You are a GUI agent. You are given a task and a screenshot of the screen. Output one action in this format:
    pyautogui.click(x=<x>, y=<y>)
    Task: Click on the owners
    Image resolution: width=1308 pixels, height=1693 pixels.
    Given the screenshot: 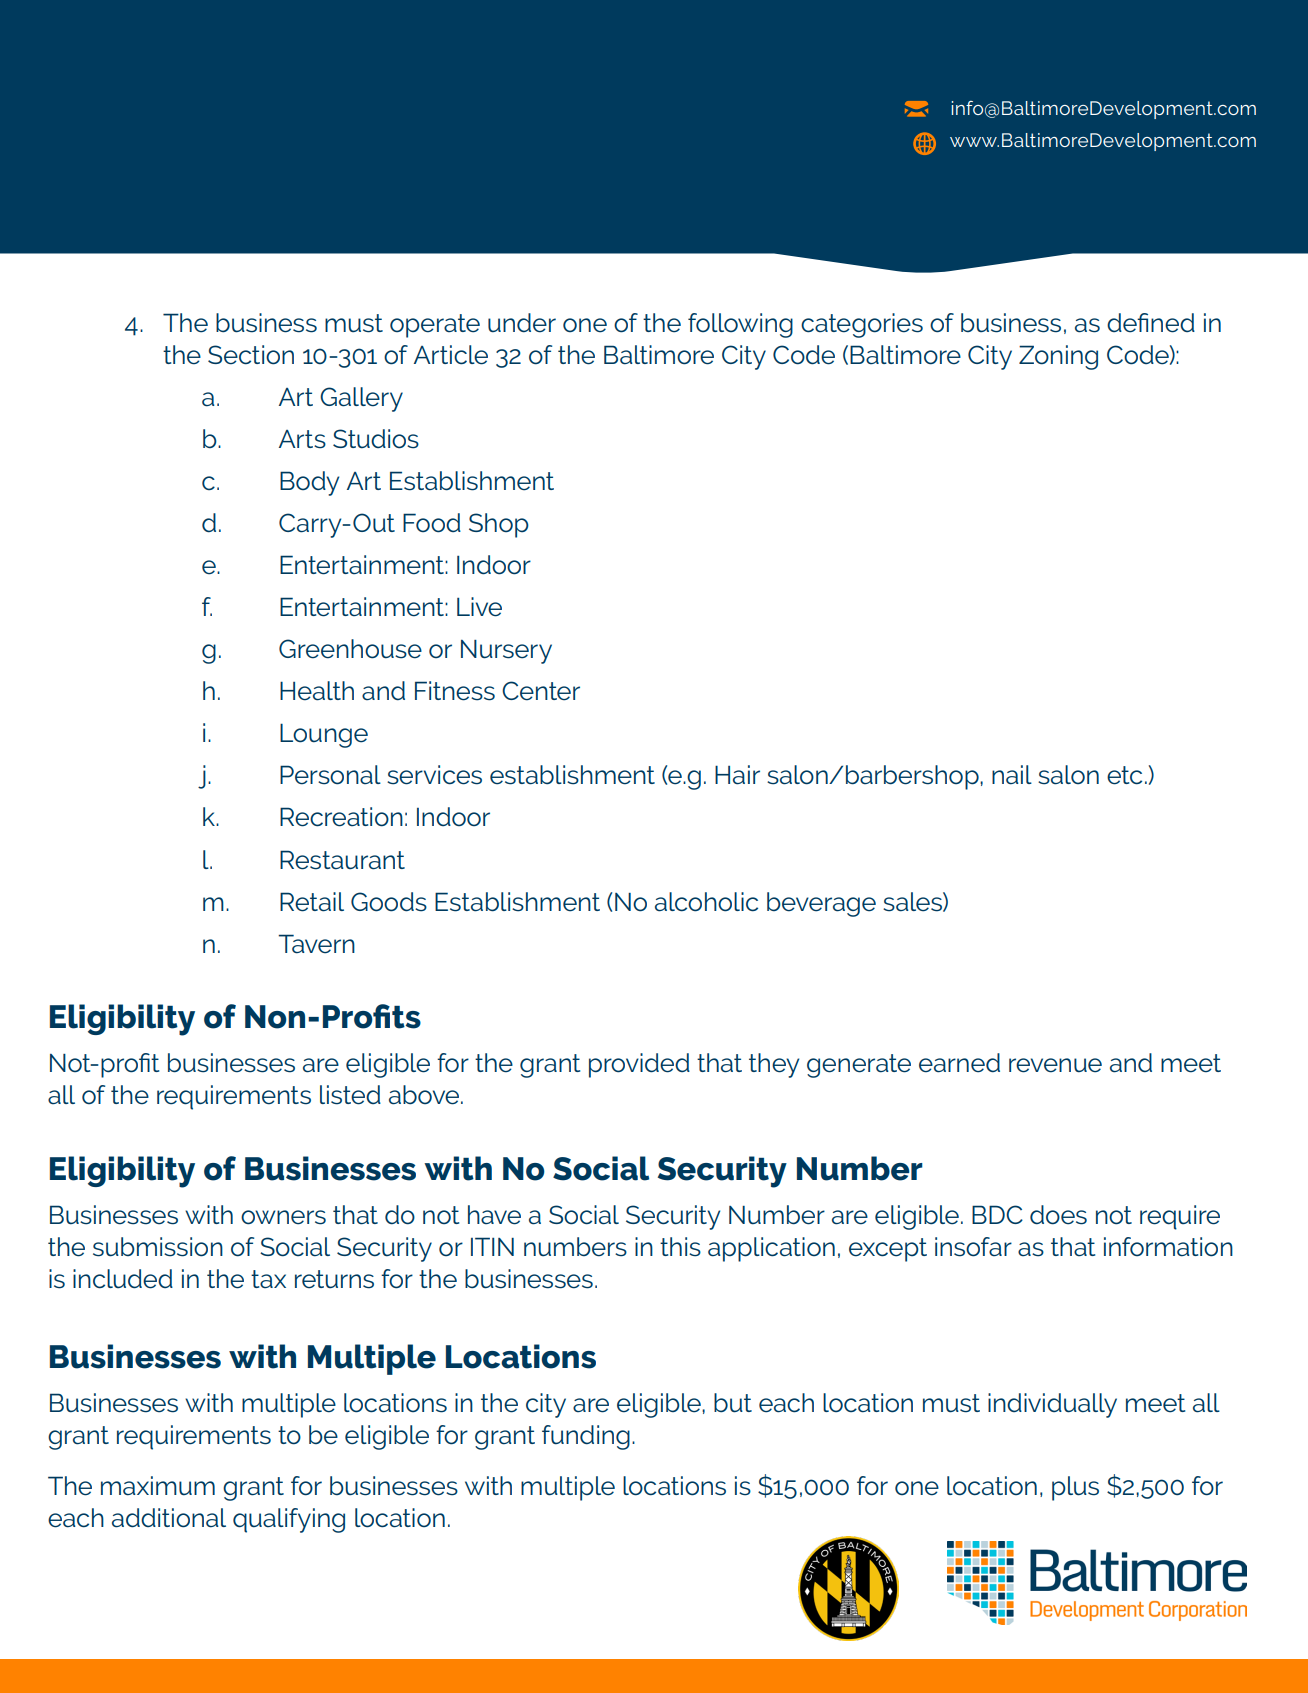 What is the action you would take?
    pyautogui.click(x=283, y=1217)
